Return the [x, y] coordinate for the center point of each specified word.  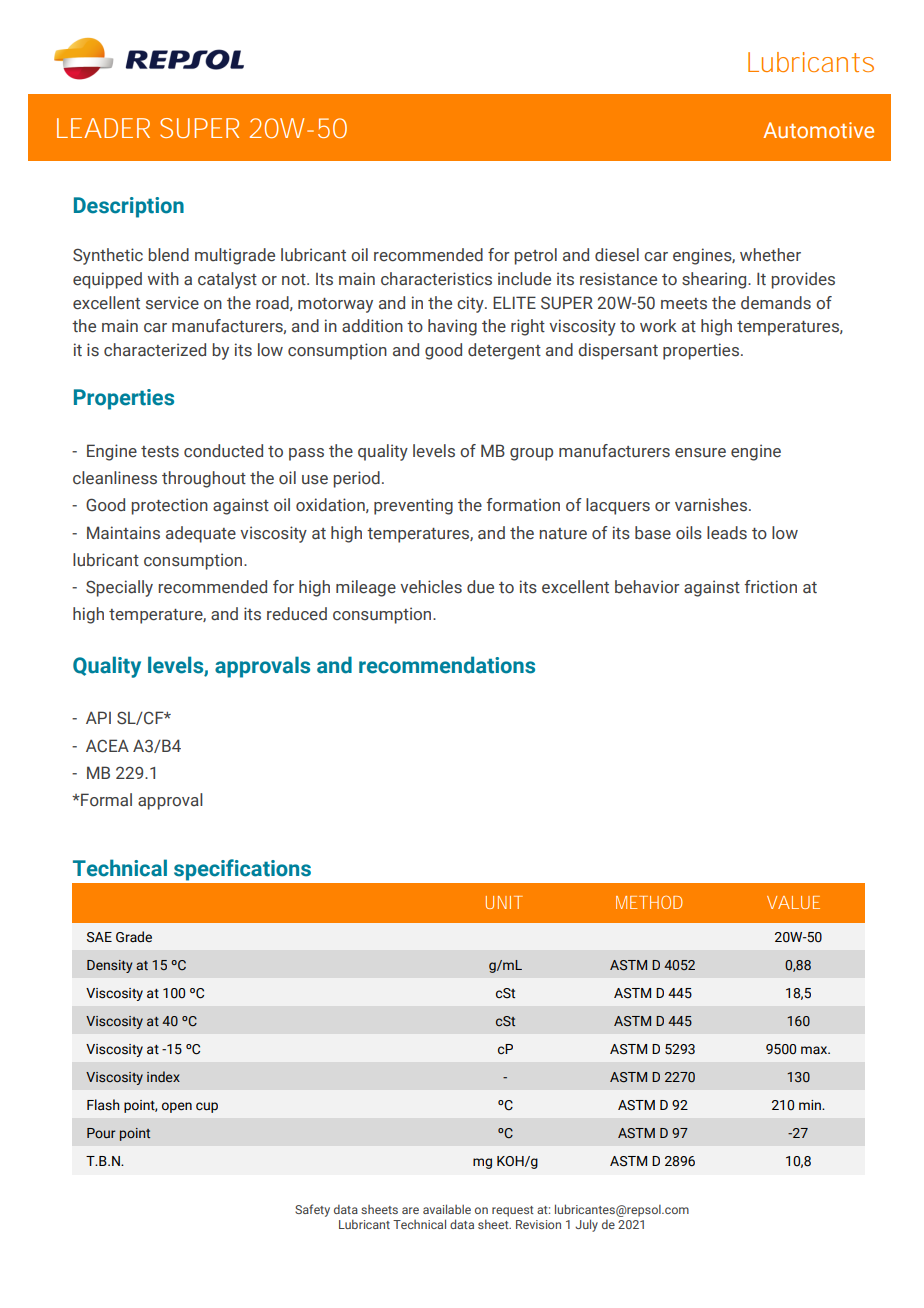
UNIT [504, 902]
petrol [536, 256]
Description [129, 207]
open [177, 1107]
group [531, 454]
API [98, 717]
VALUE [793, 902]
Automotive [818, 130]
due [480, 587]
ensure [700, 453]
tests [160, 452]
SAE [99, 937]
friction [770, 587]
